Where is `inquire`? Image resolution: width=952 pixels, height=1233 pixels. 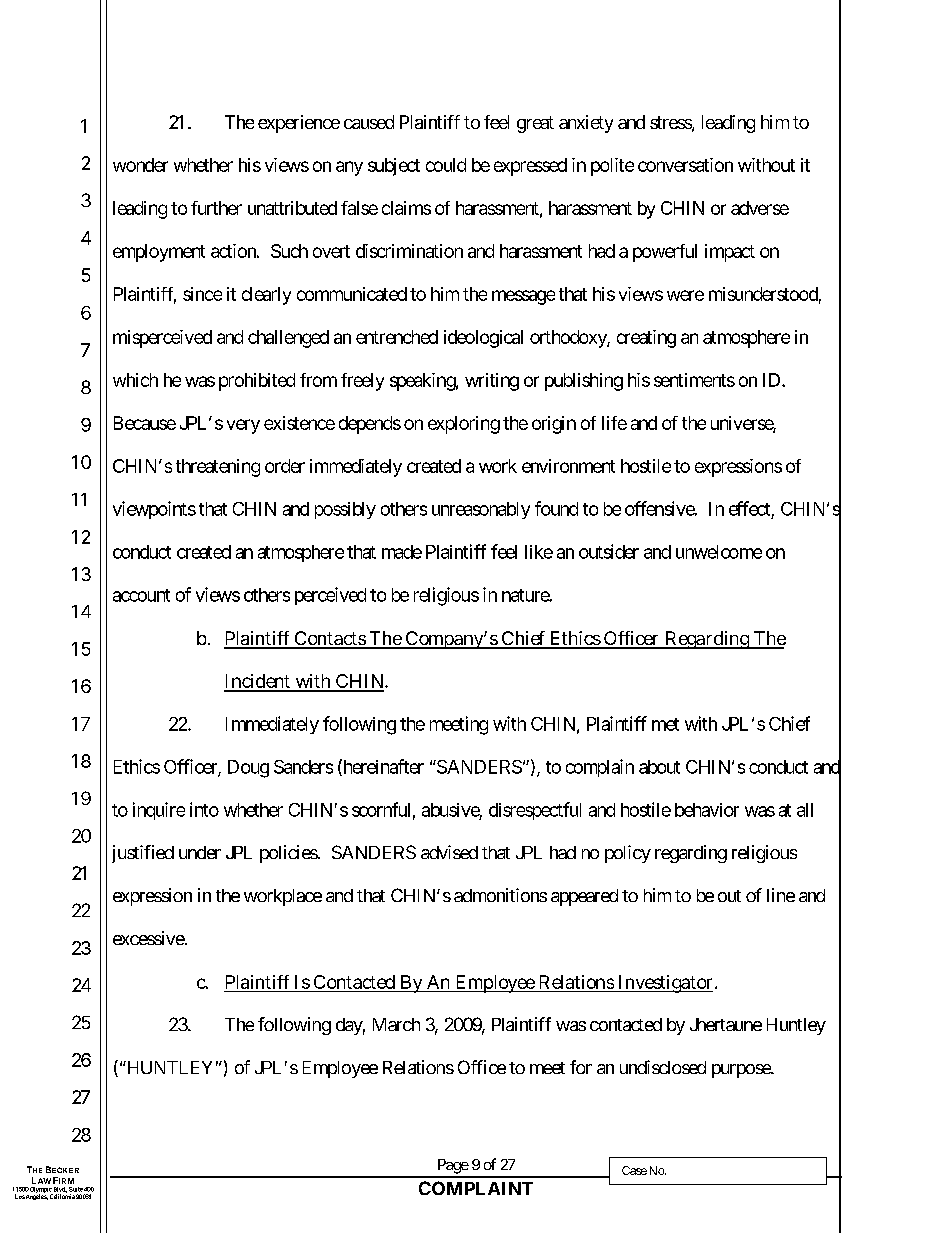
inquire is located at coordinates (159, 811).
